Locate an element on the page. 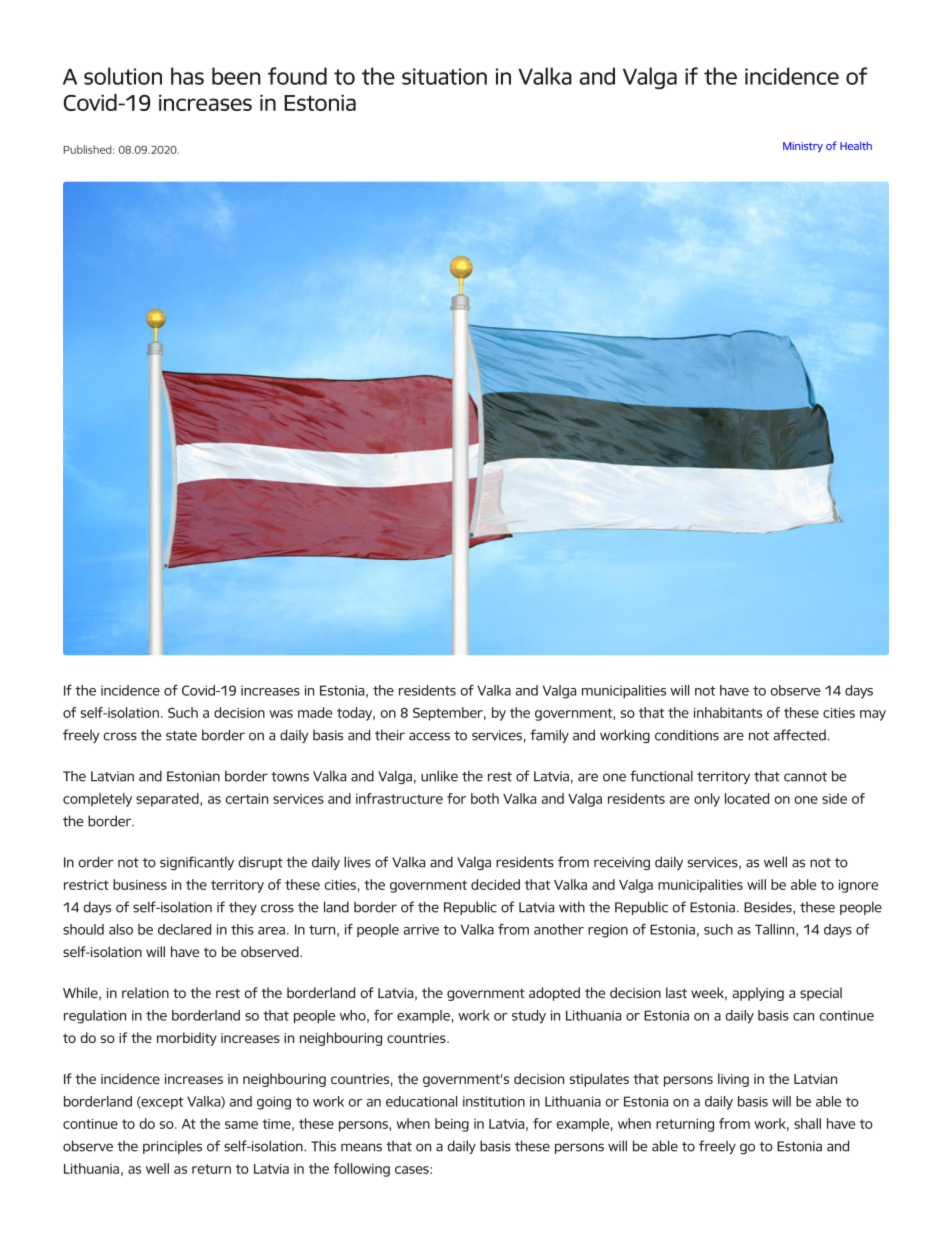  being is located at coordinates (452, 1125).
